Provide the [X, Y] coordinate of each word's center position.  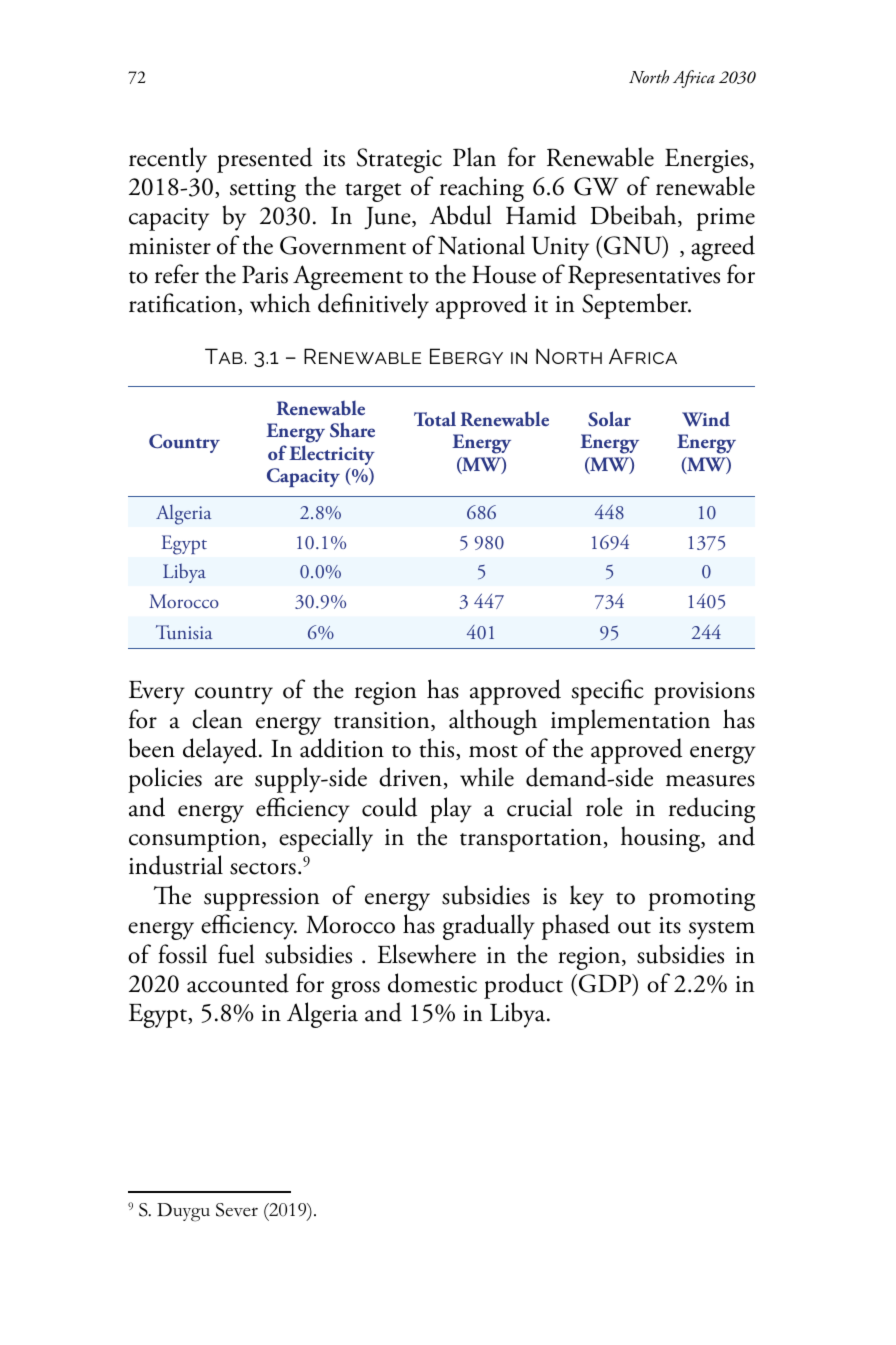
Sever [237, 1210]
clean [217, 719]
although [493, 722]
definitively [373, 306]
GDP [606, 984]
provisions [704, 693]
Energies [706, 160]
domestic [432, 983]
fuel [236, 954]
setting [263, 190]
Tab [224, 356]
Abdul [460, 215]
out [634, 927]
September [636, 306]
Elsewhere [426, 954]
